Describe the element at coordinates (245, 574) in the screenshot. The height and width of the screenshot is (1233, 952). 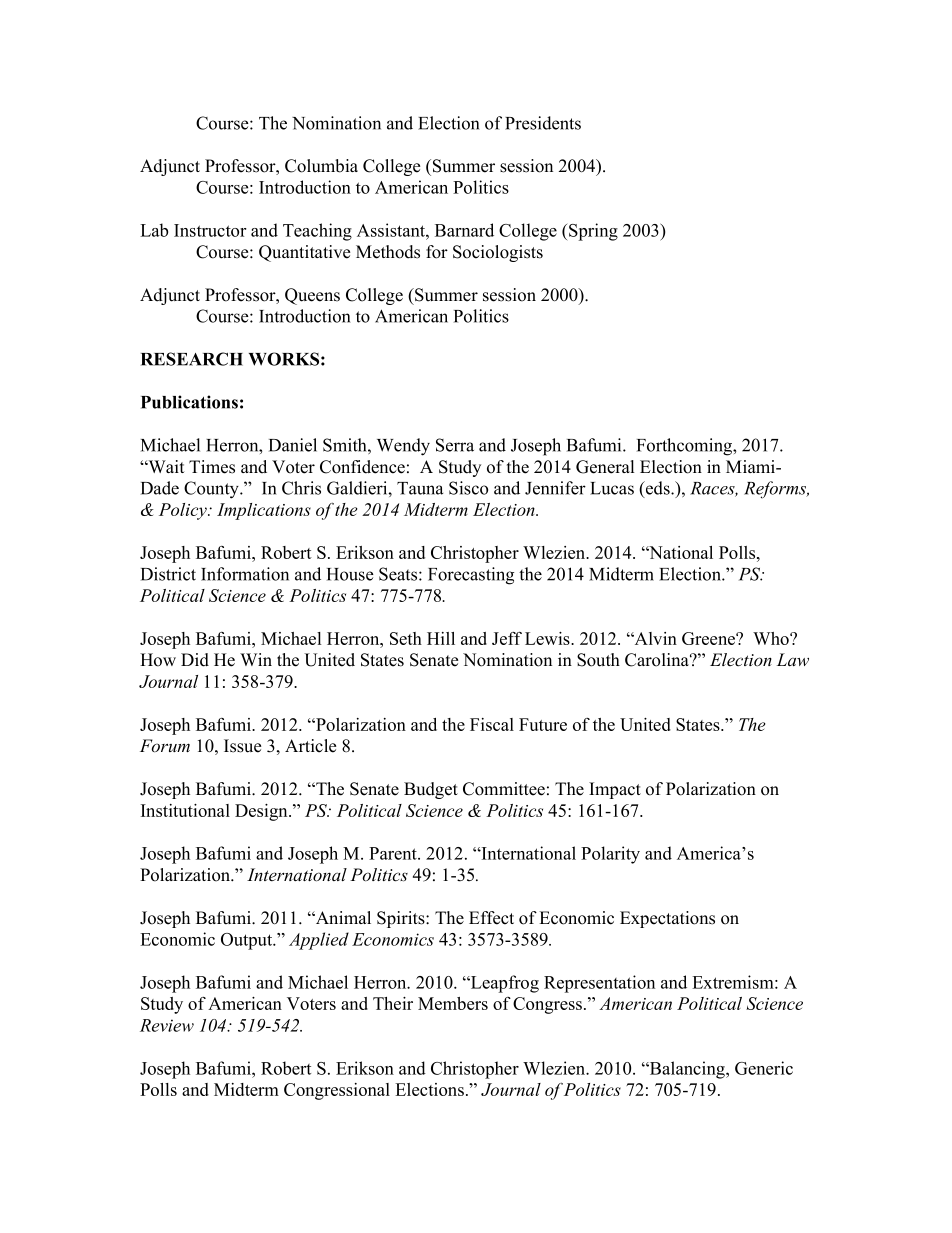
I see `Information` at that location.
